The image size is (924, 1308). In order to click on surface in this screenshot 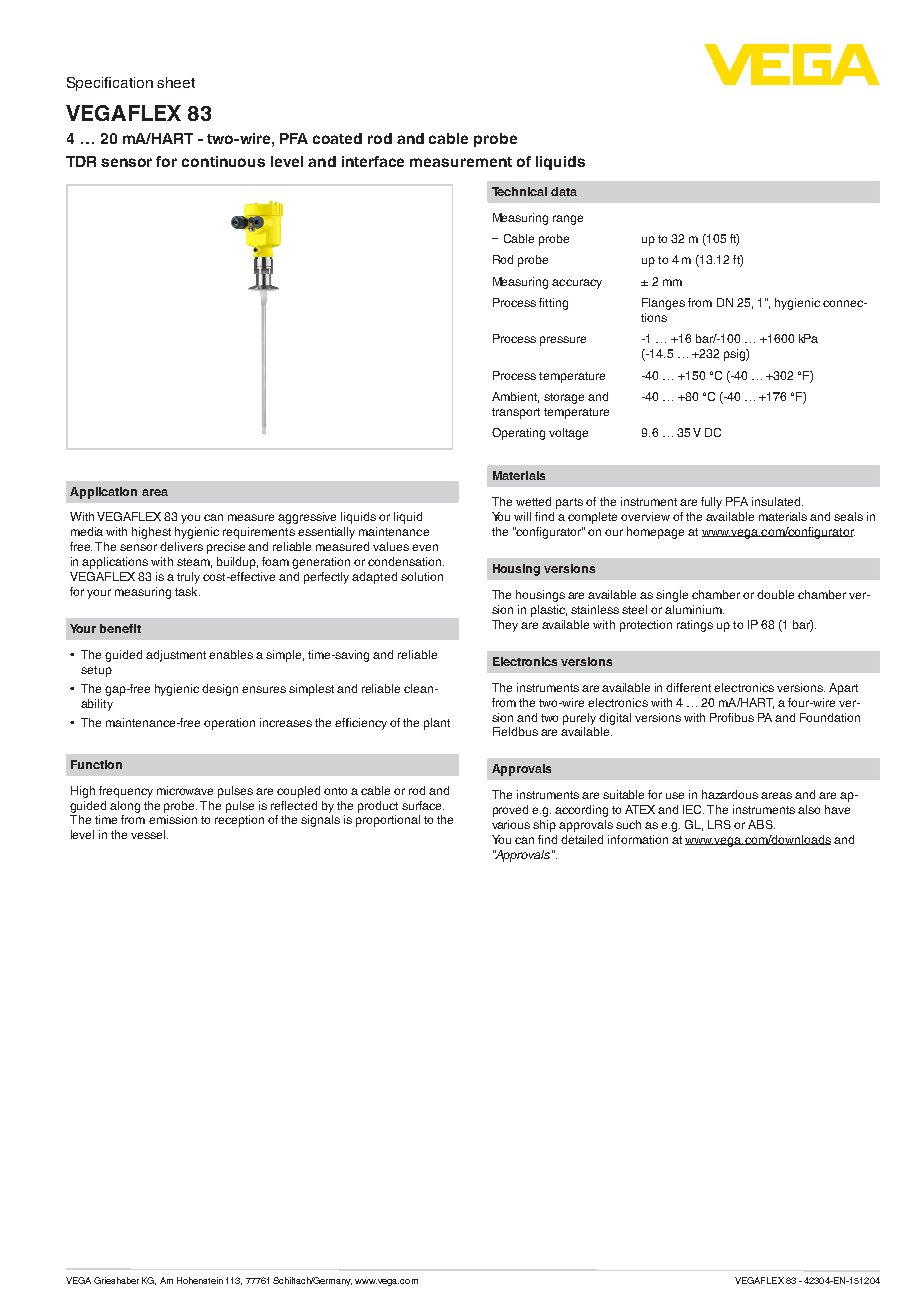, I will do `click(423, 805)`.
